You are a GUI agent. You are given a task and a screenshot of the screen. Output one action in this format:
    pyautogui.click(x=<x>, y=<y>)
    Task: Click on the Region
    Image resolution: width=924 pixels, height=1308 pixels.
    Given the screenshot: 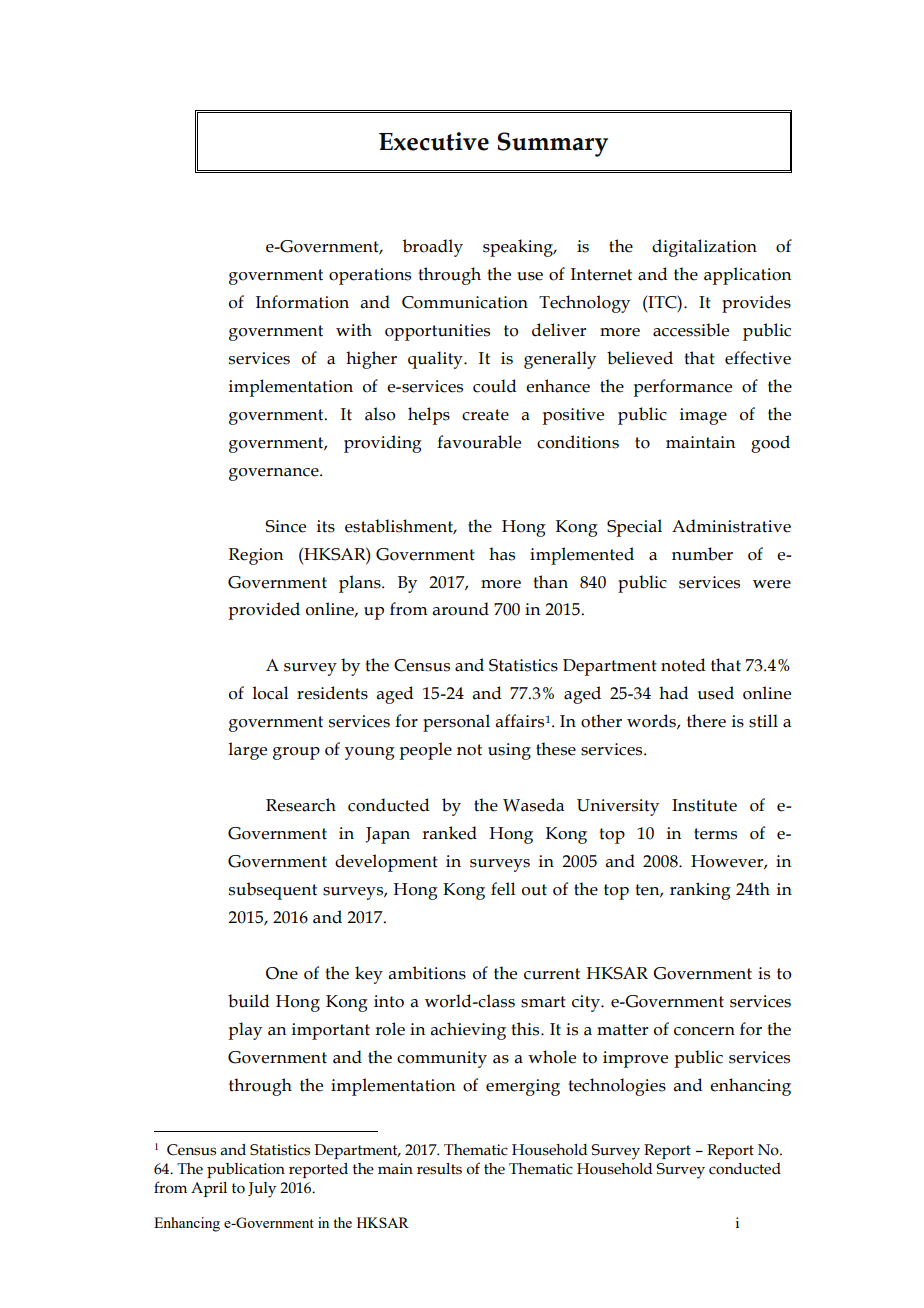 What is the action you would take?
    pyautogui.click(x=256, y=556)
